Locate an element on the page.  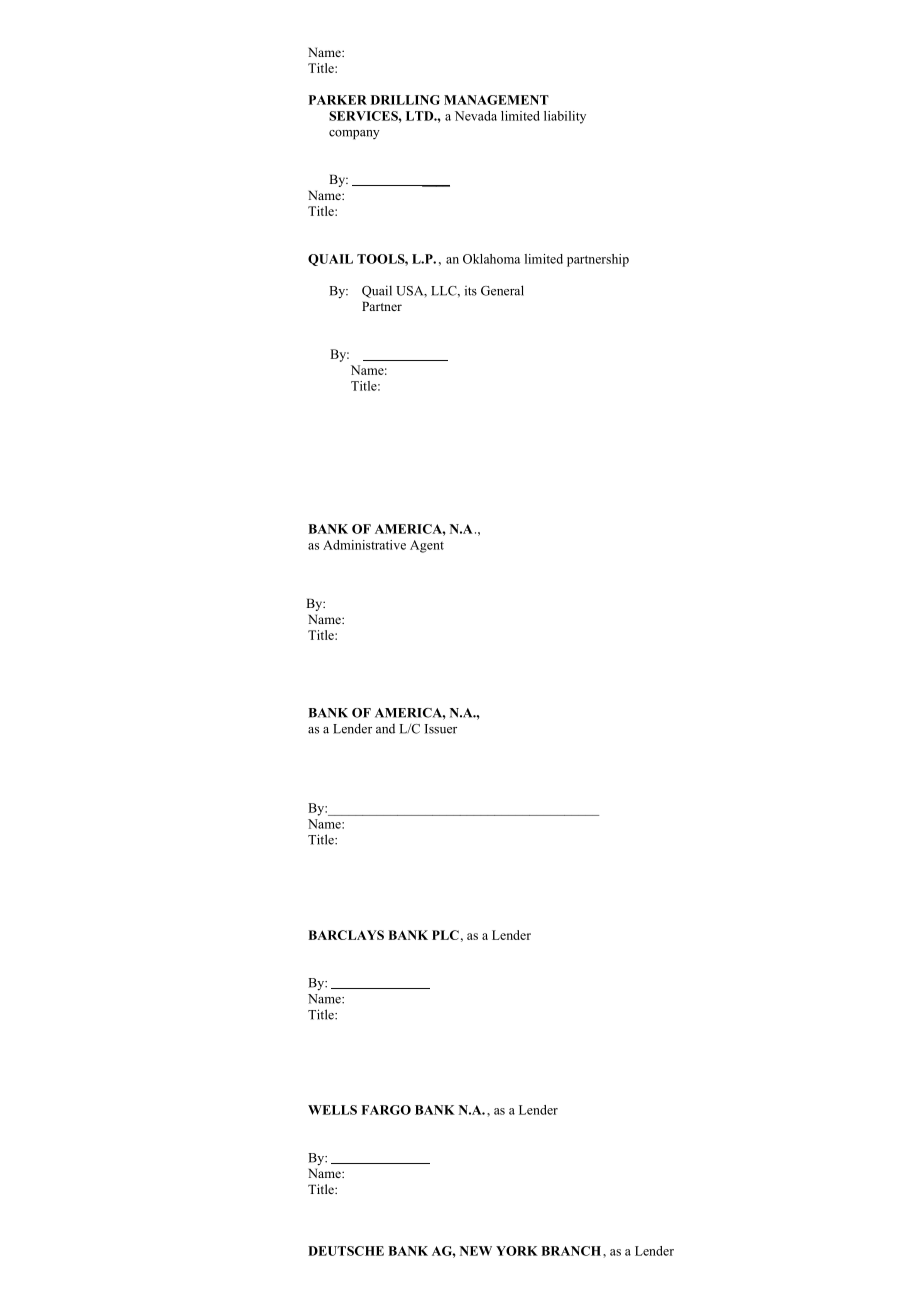
BRANCH is located at coordinates (572, 1251).
